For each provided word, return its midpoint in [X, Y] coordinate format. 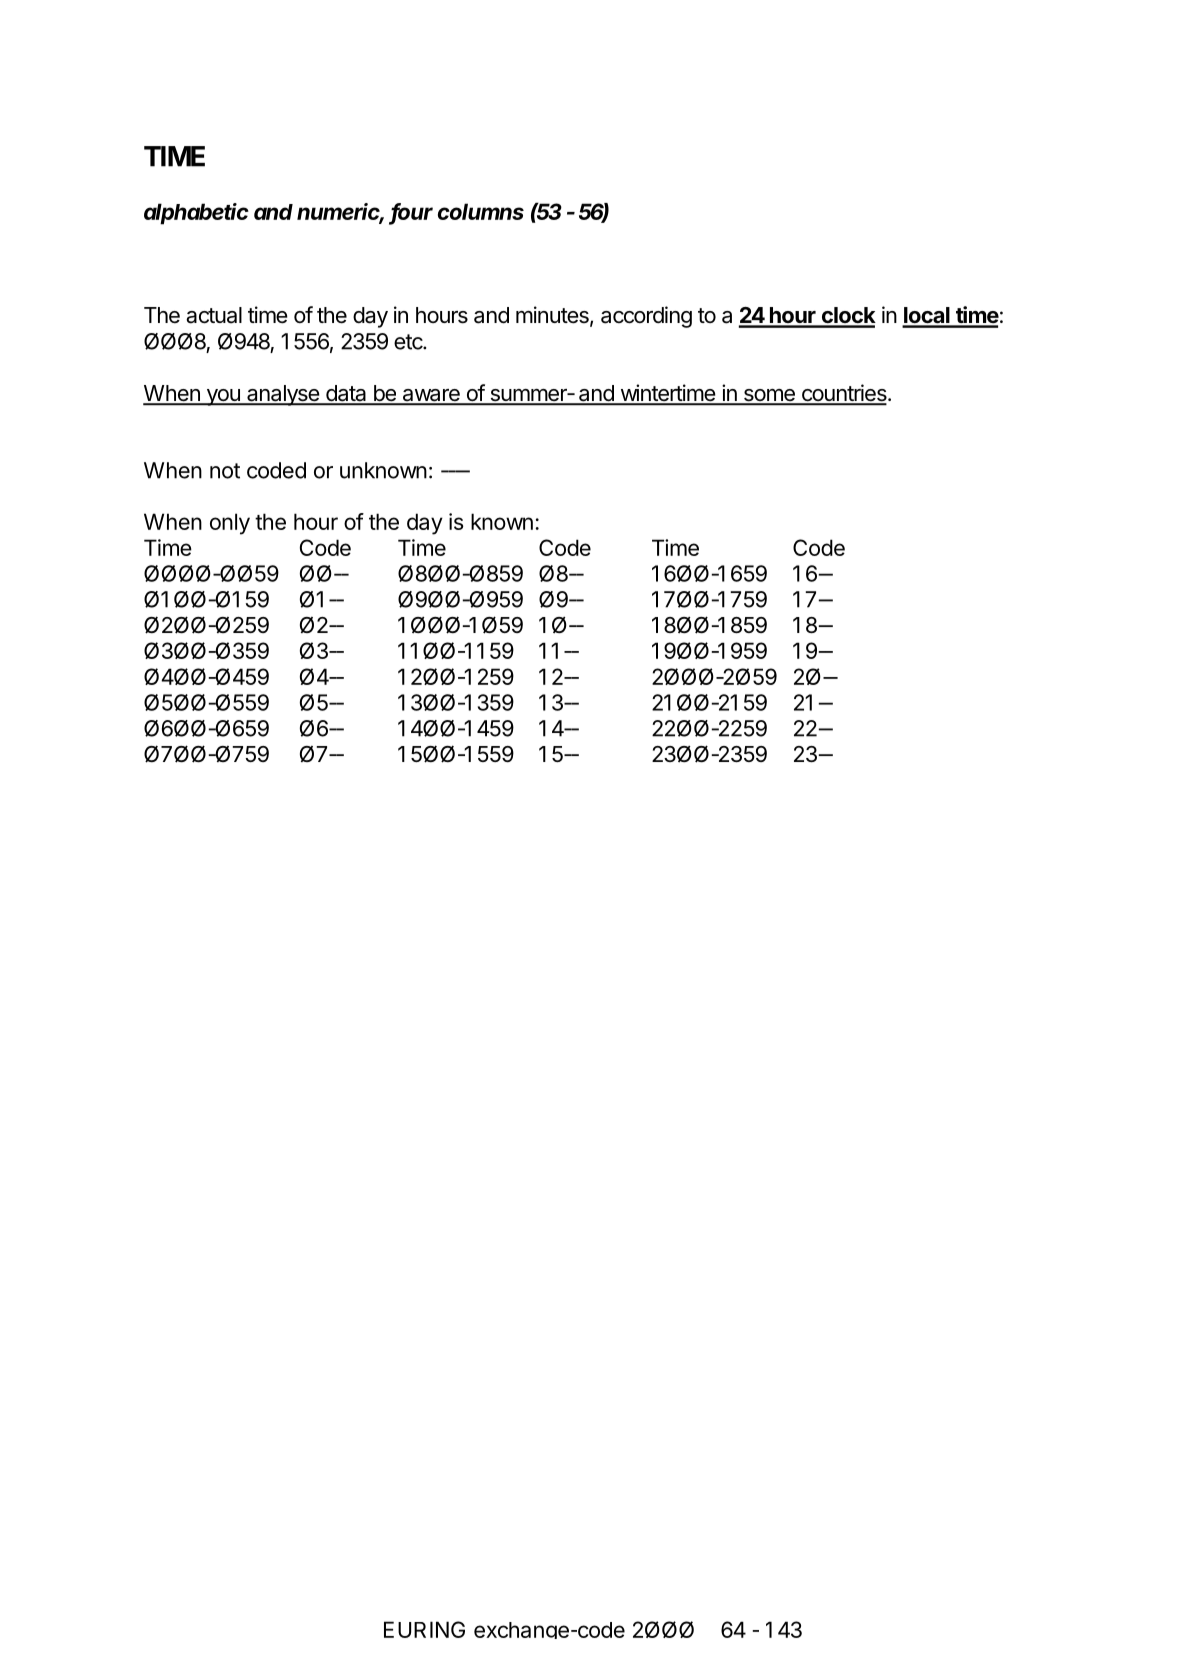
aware [431, 396]
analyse [283, 395]
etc [409, 342]
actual [214, 315]
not [225, 471]
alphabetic [196, 214]
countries [844, 394]
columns [481, 211]
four [411, 213]
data [346, 394]
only [230, 524]
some [769, 396]
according [646, 317]
